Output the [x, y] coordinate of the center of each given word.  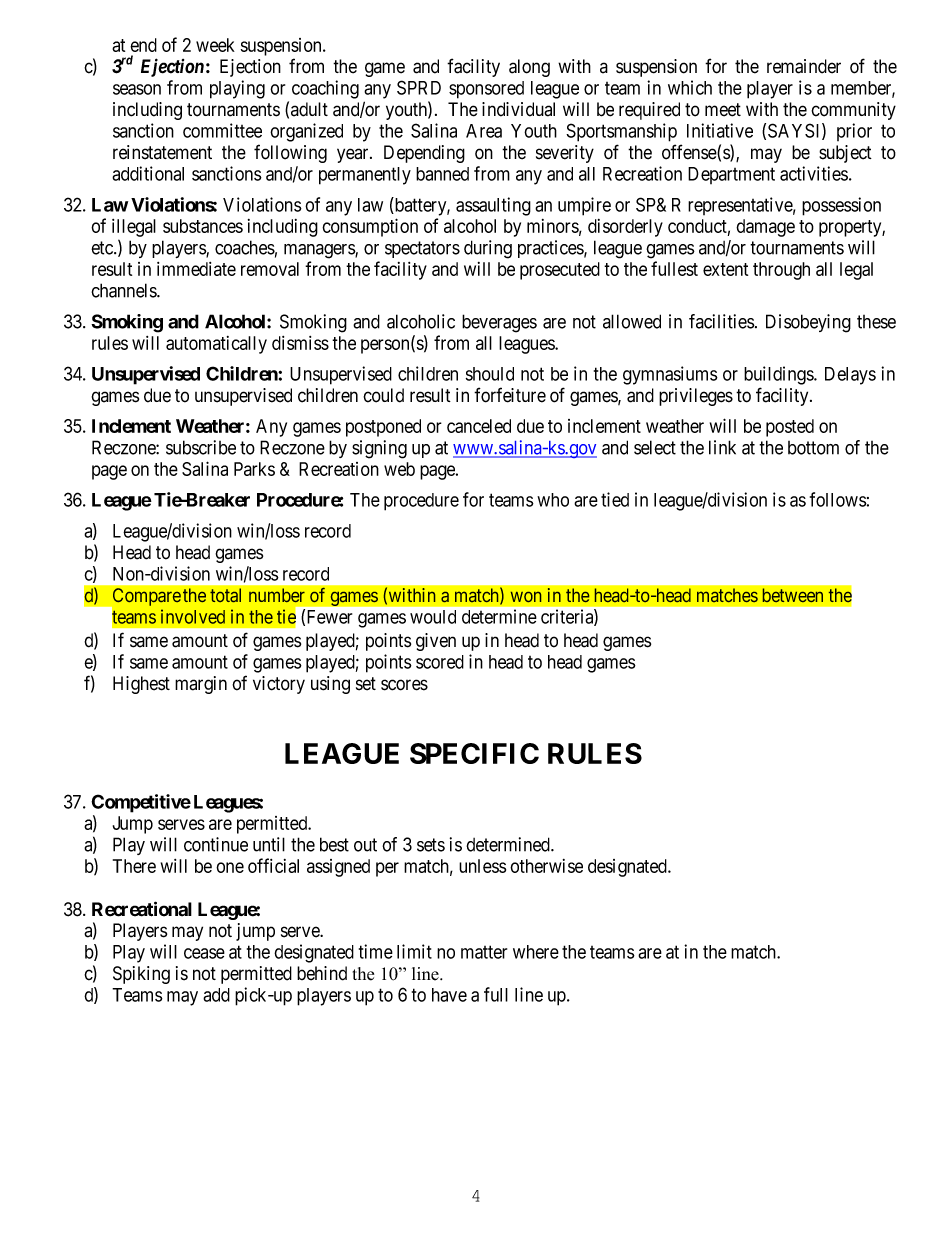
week [215, 45]
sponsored [486, 90]
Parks [254, 469]
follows [838, 499]
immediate [196, 269]
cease [204, 953]
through [781, 271]
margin [201, 685]
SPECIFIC [474, 753]
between [792, 595]
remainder [804, 66]
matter [484, 952]
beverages [499, 323]
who [553, 500]
